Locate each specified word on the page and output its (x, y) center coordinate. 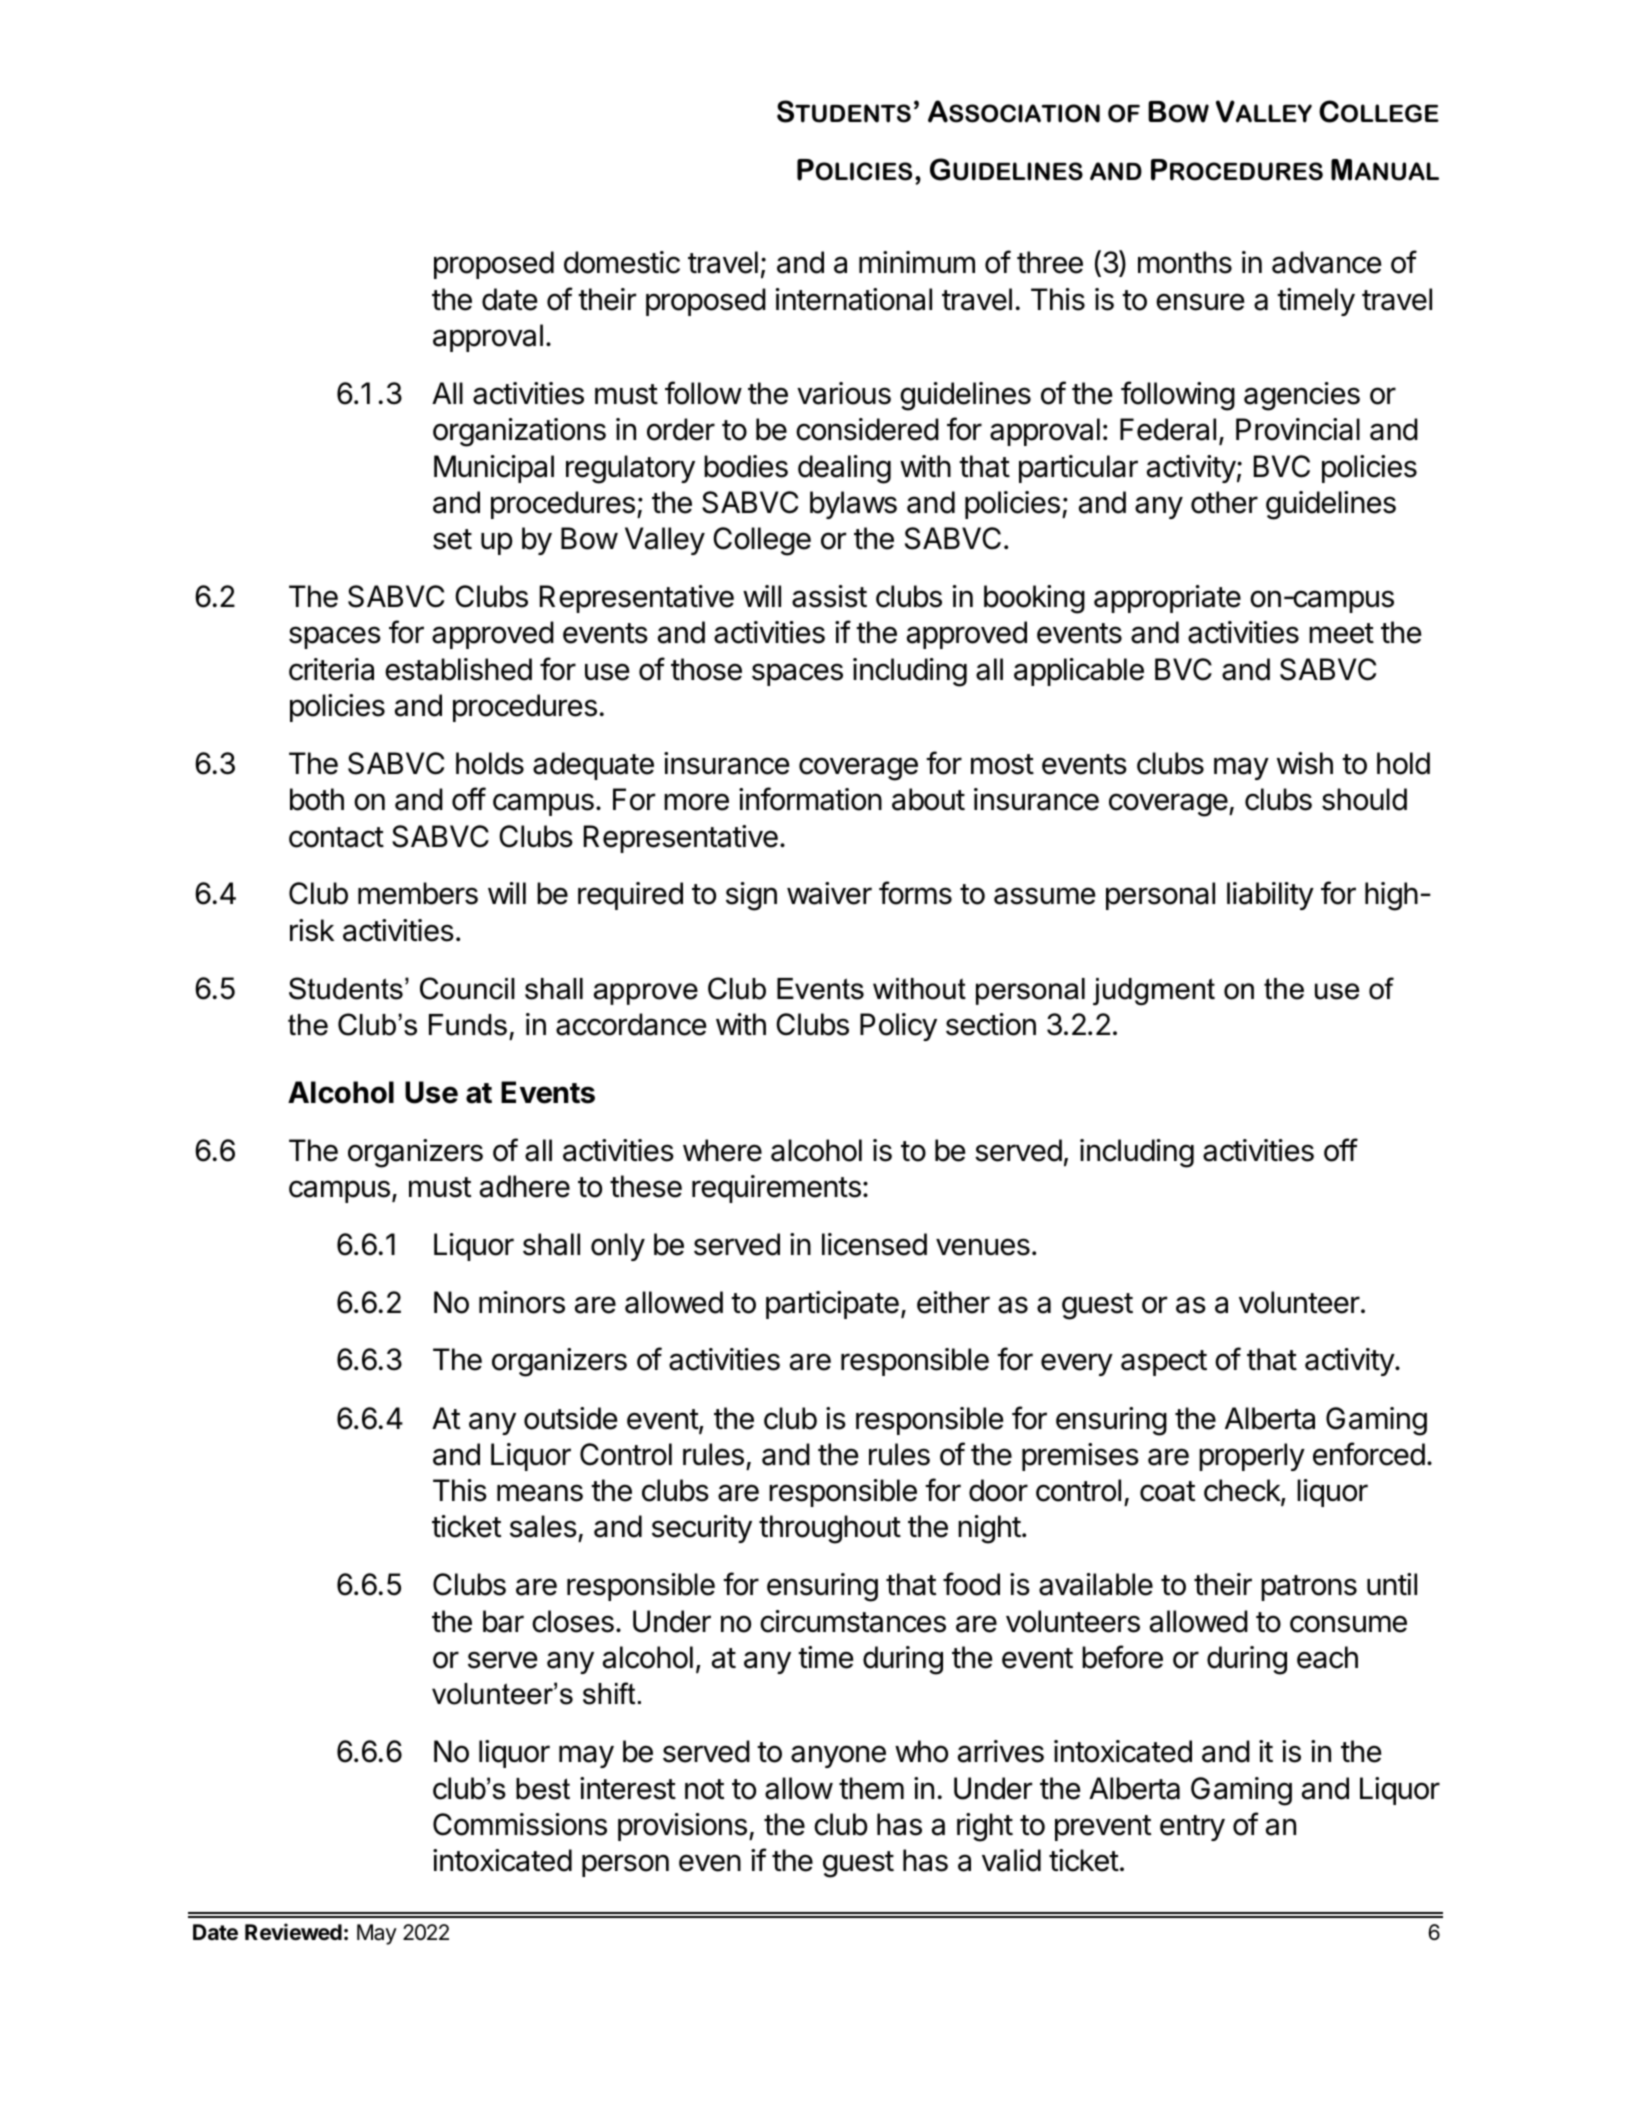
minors (522, 1302)
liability (1270, 896)
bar (503, 1621)
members (418, 893)
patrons (1309, 1588)
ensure (1200, 302)
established (458, 669)
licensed (874, 1244)
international (854, 299)
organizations (519, 432)
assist (829, 596)
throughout (830, 1529)
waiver (829, 893)
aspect (1164, 1363)
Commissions (520, 1824)
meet (1341, 633)
